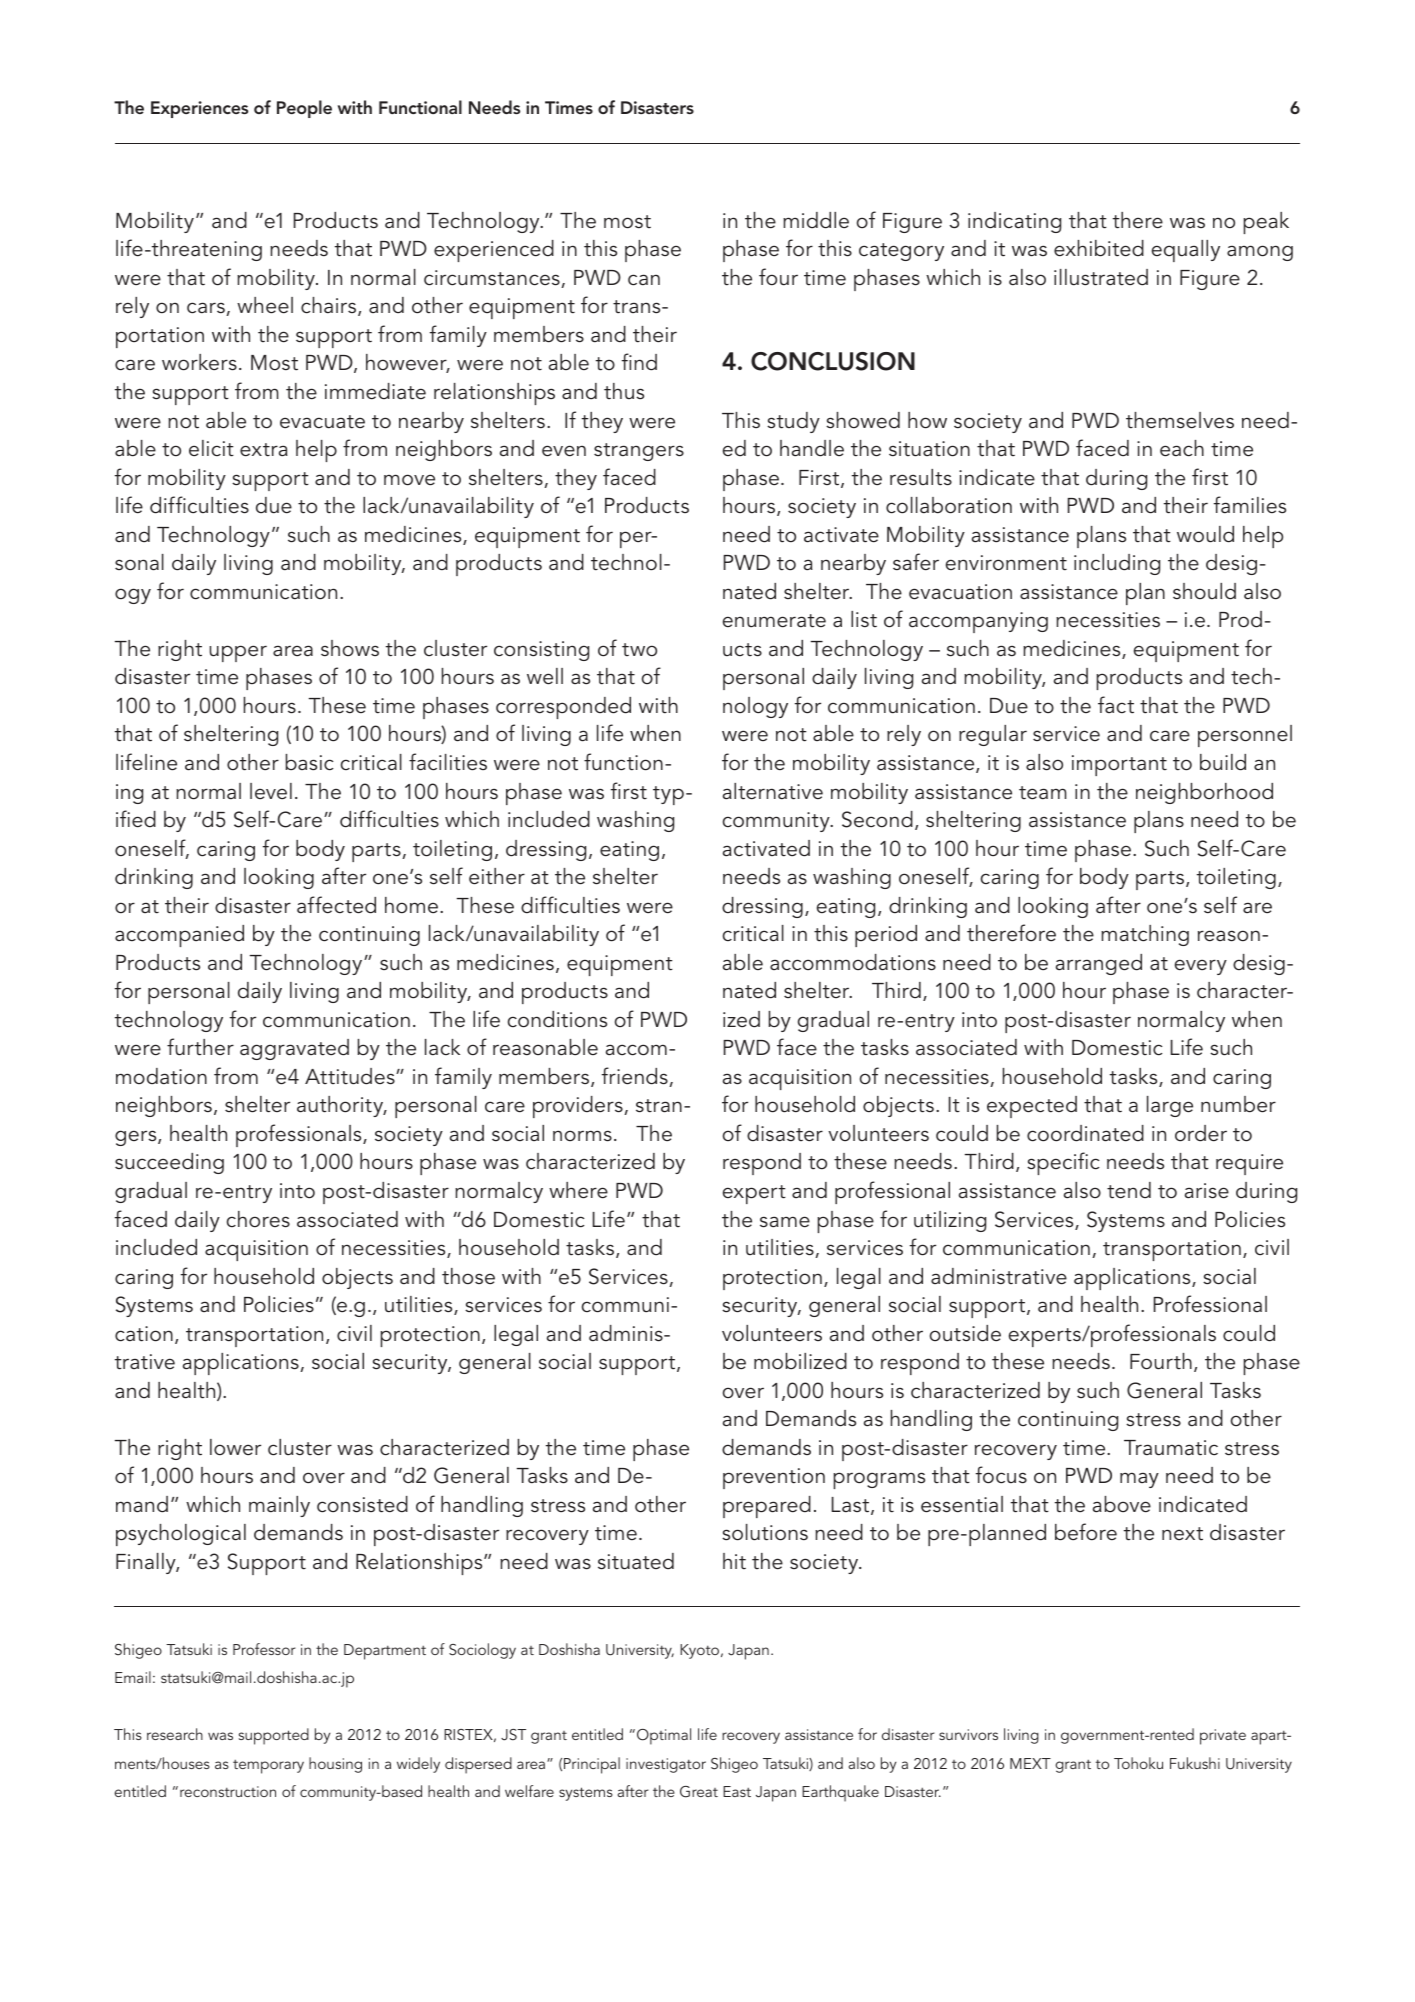 This screenshot has width=1415, height=2002. I want to click on middle, so click(816, 220).
